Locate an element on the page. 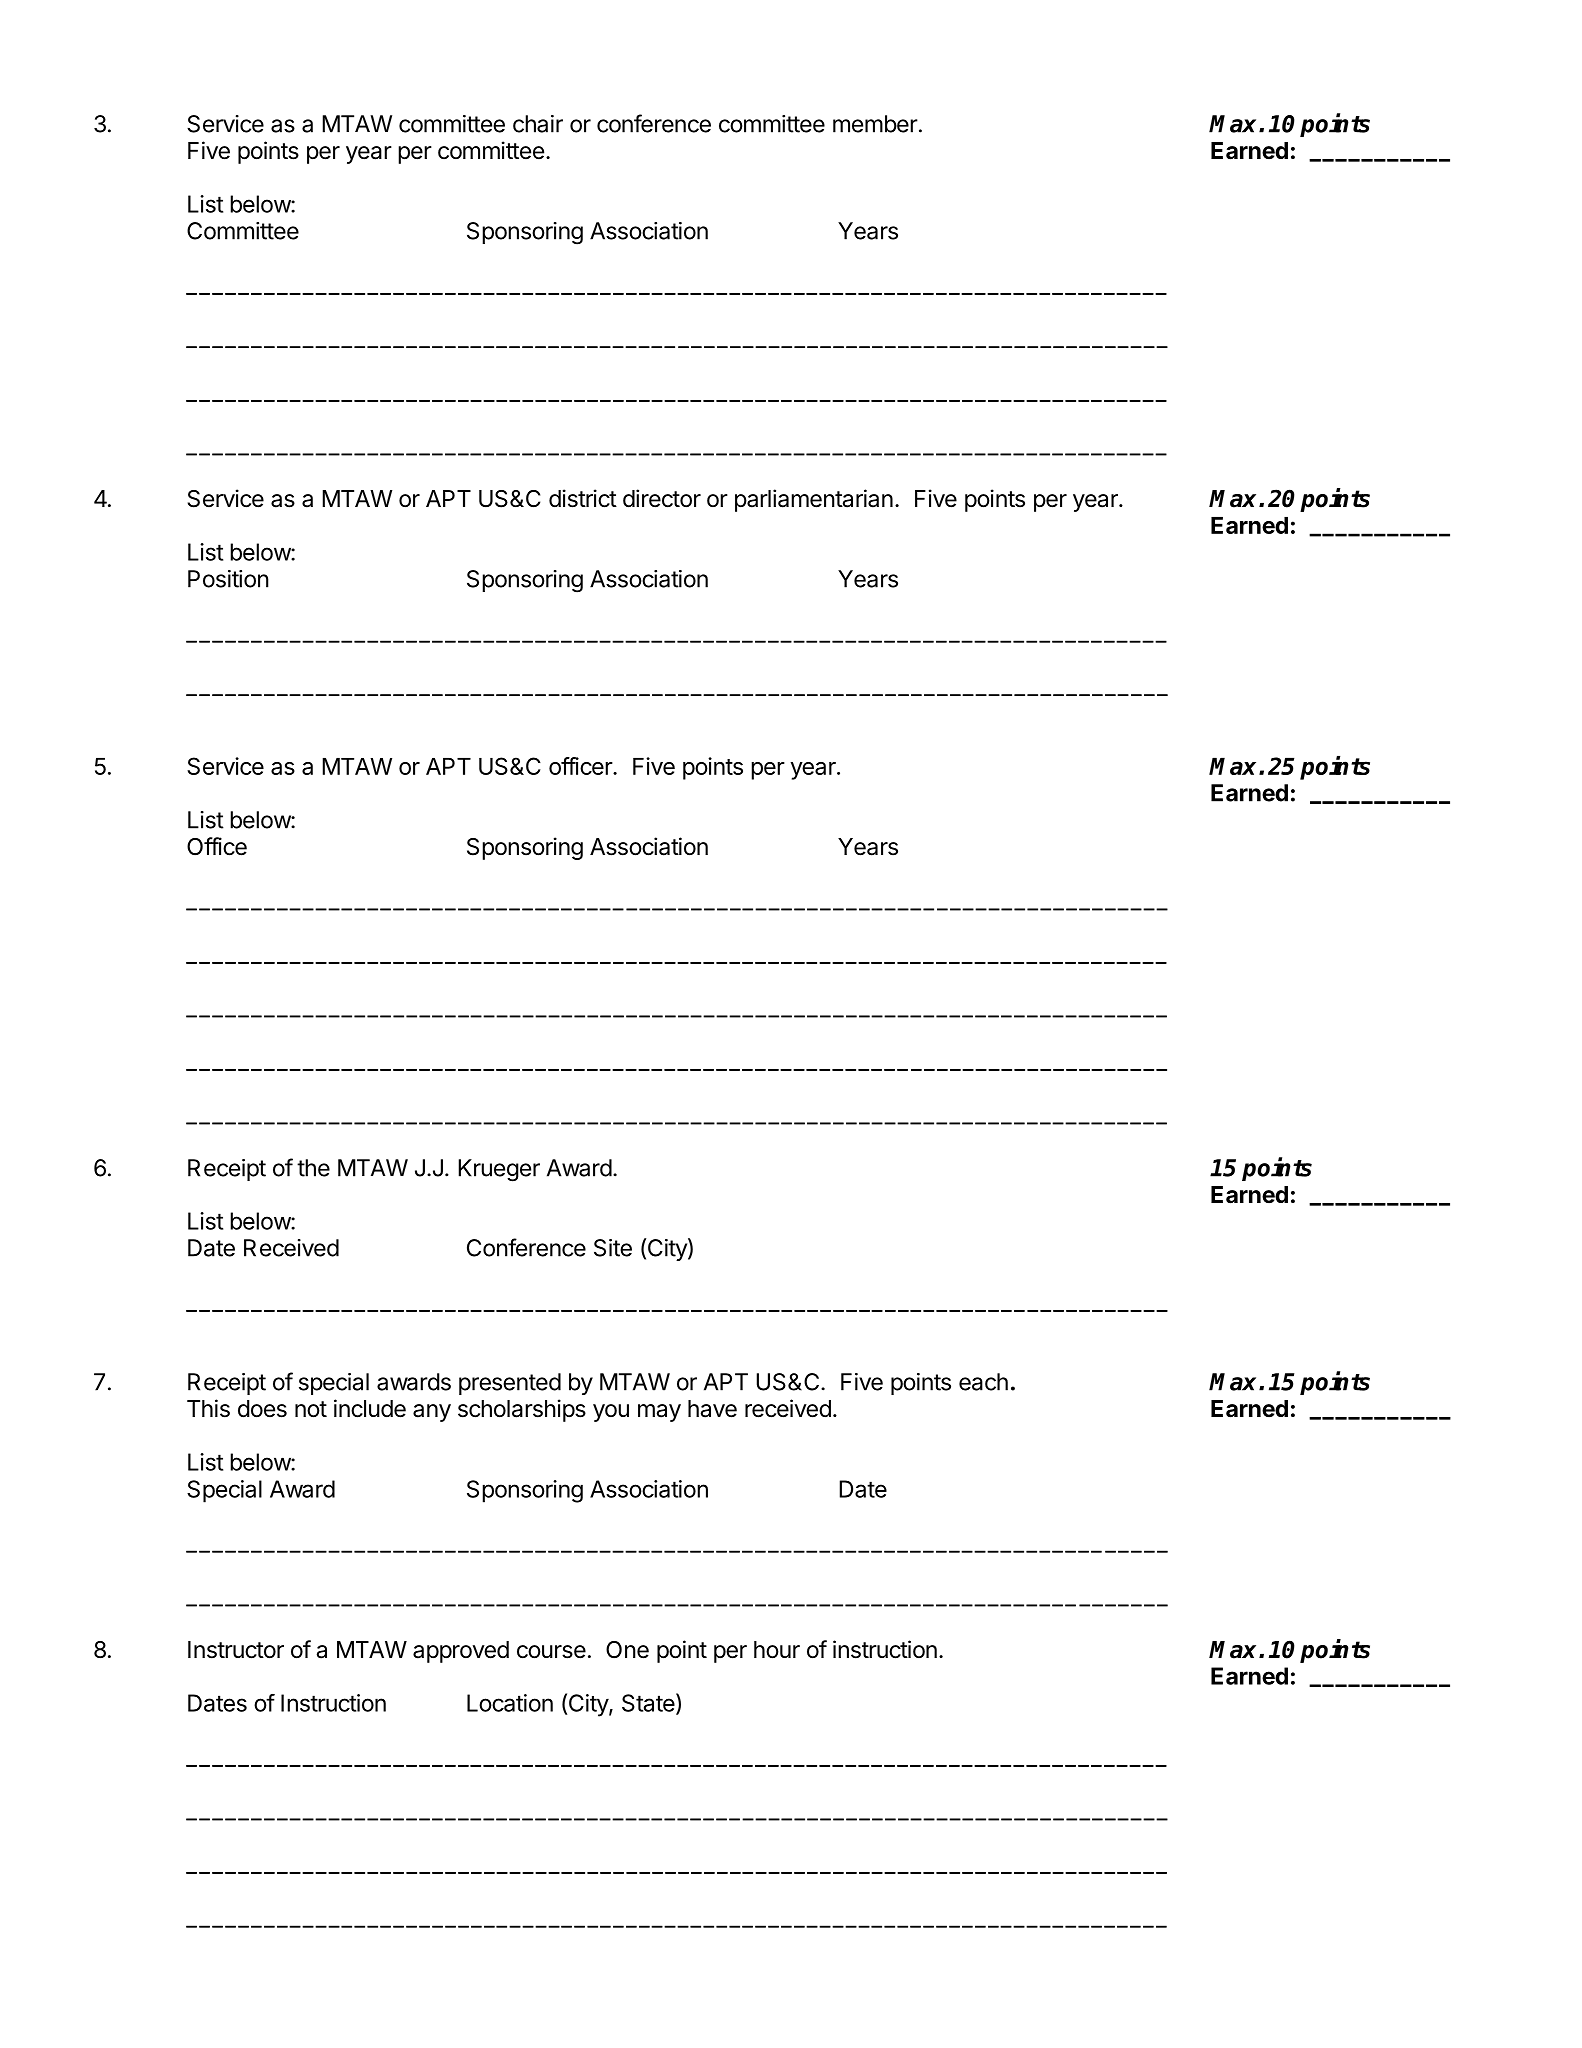 This image has width=1582, height=2048. Site is located at coordinates (613, 1248).
